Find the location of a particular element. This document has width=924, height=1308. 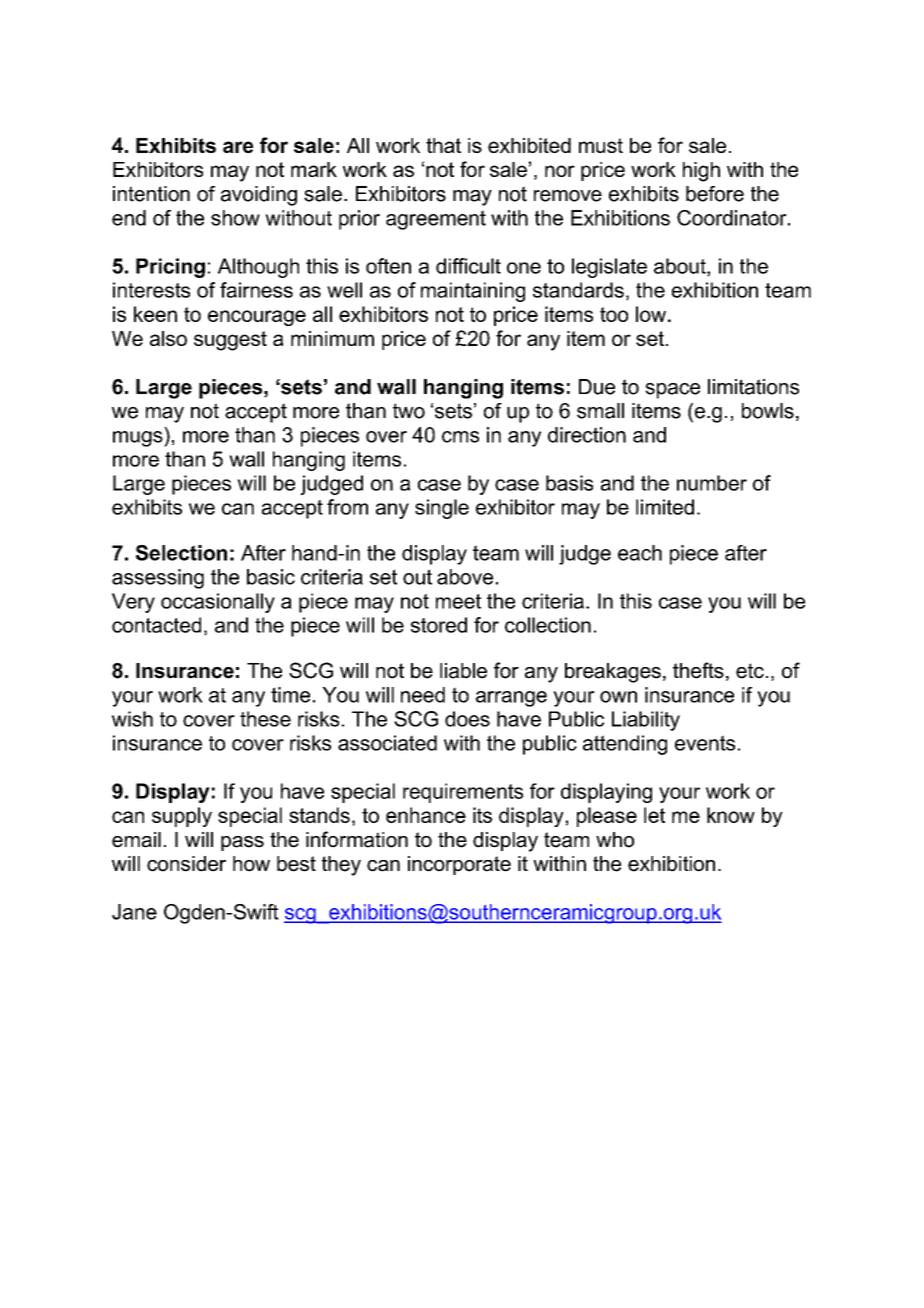

consider is located at coordinates (186, 864).
